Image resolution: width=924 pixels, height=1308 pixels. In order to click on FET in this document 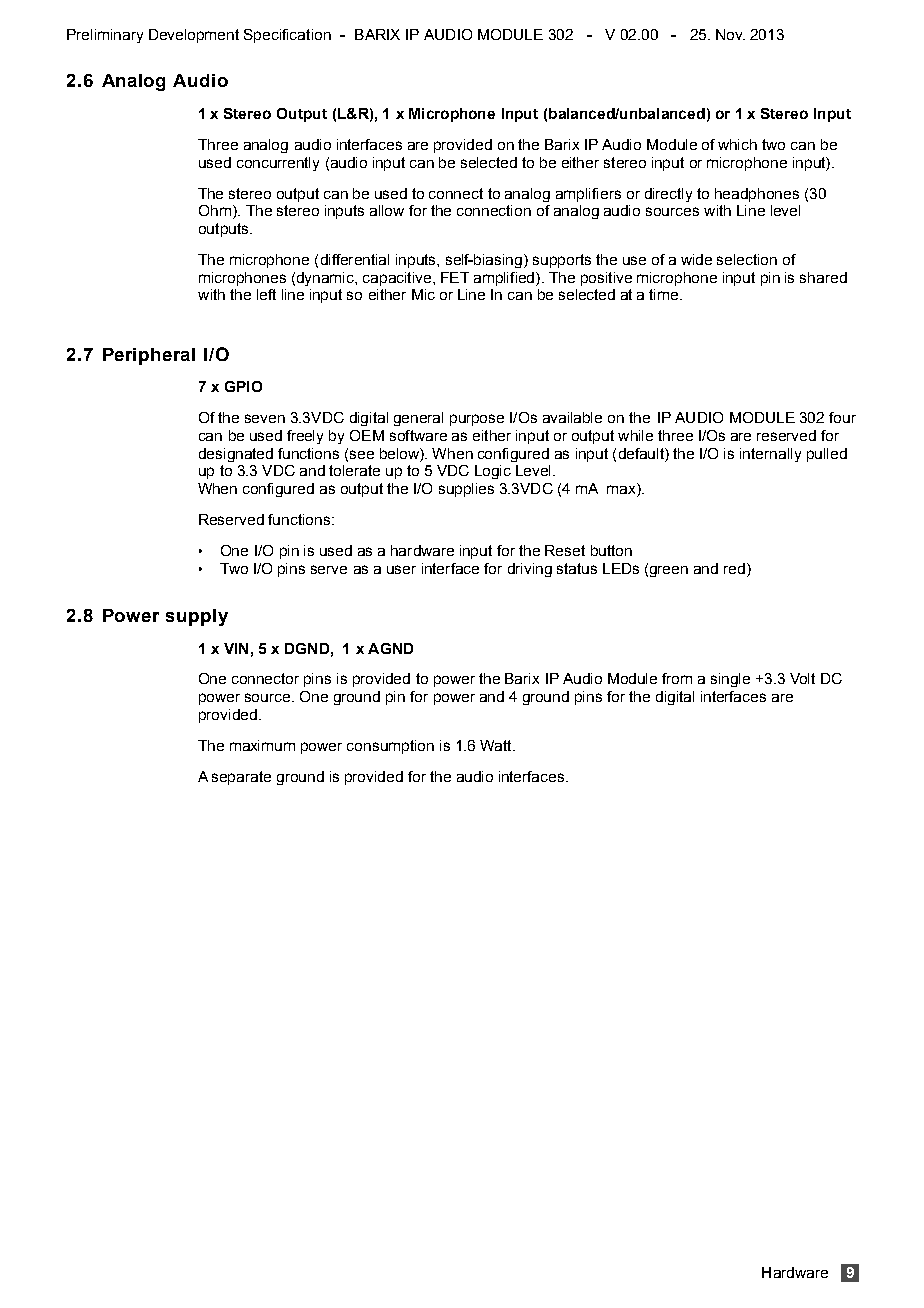, I will do `click(455, 277)`.
